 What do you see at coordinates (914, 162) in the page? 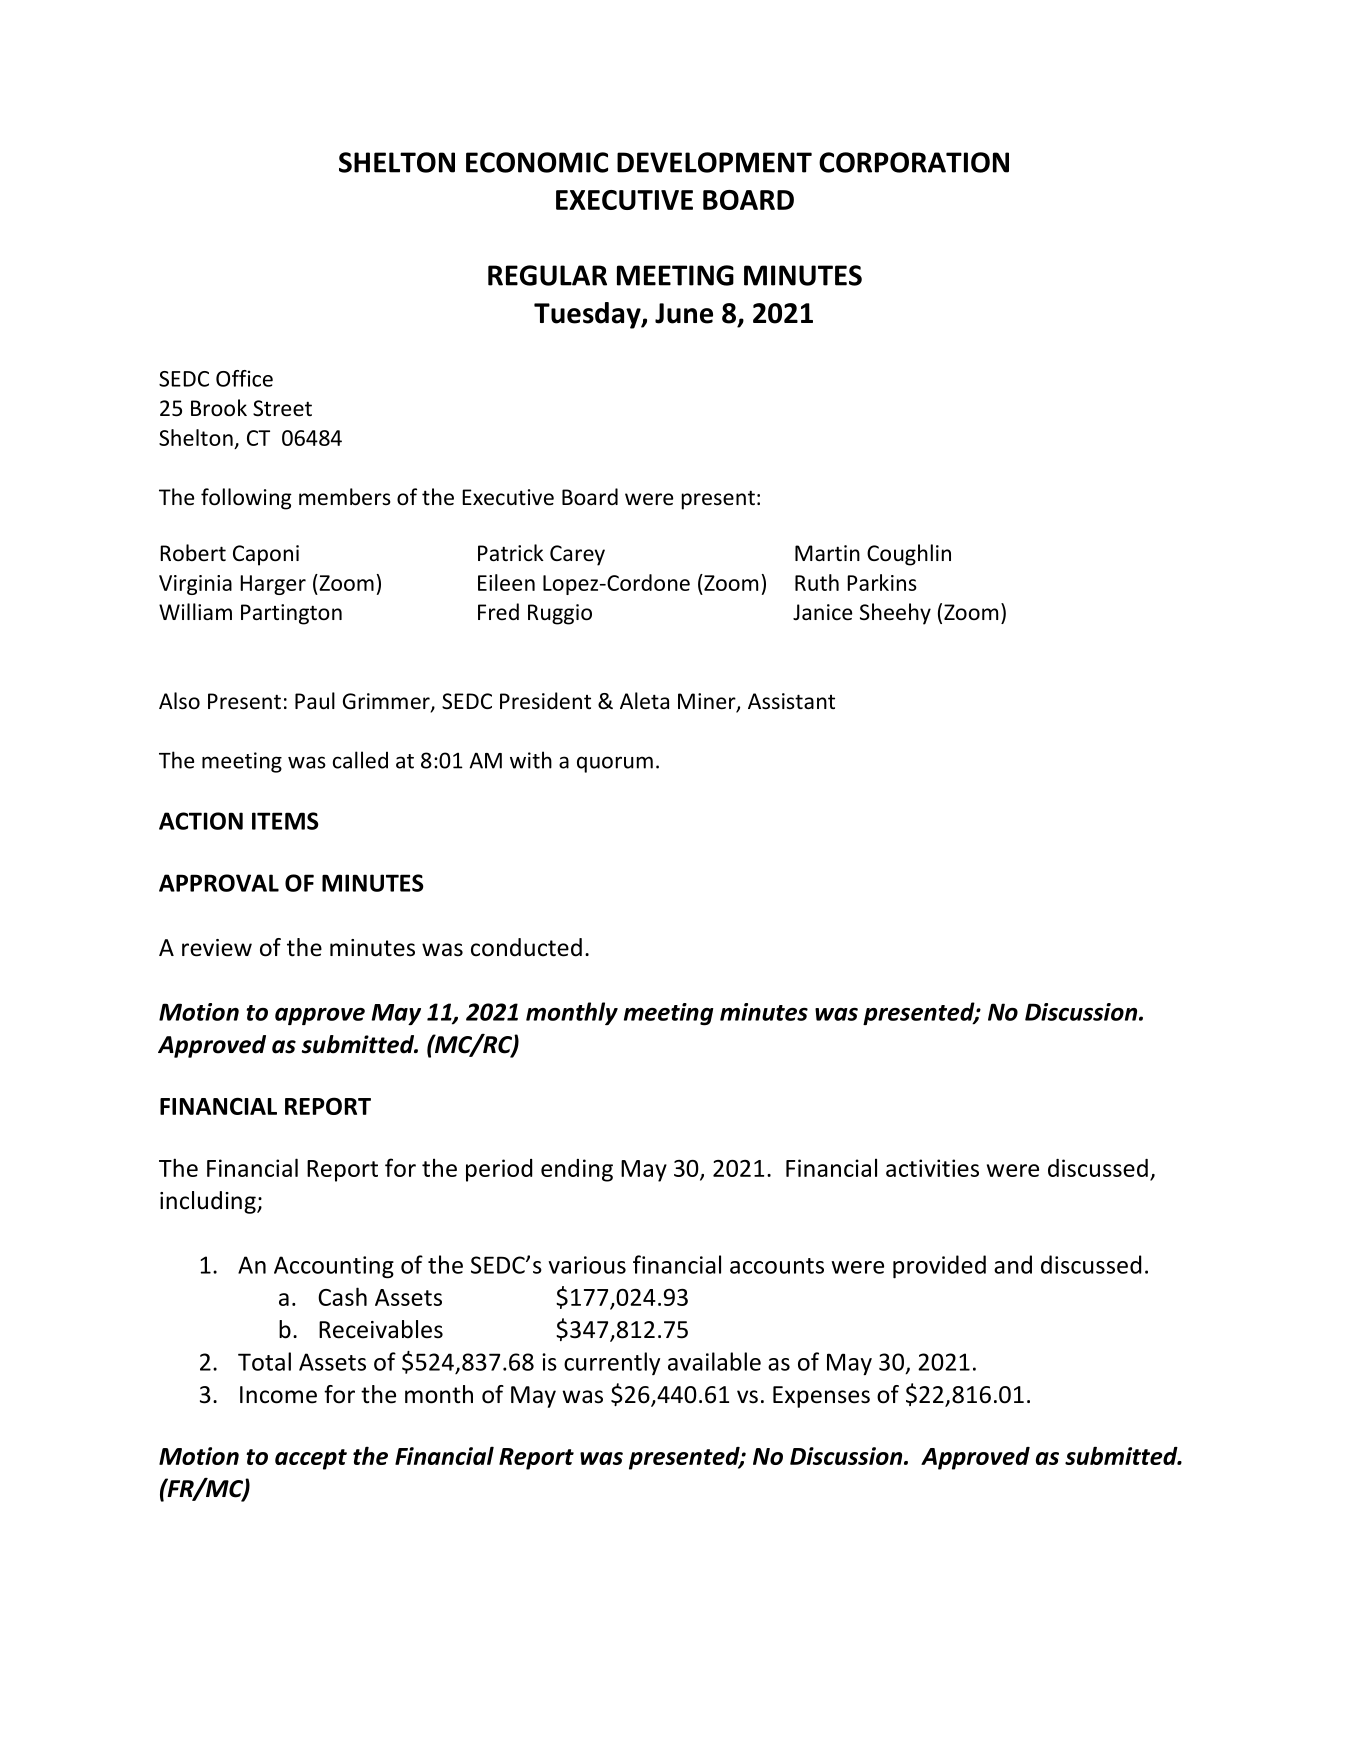
I see `CORPORATION` at bounding box center [914, 162].
